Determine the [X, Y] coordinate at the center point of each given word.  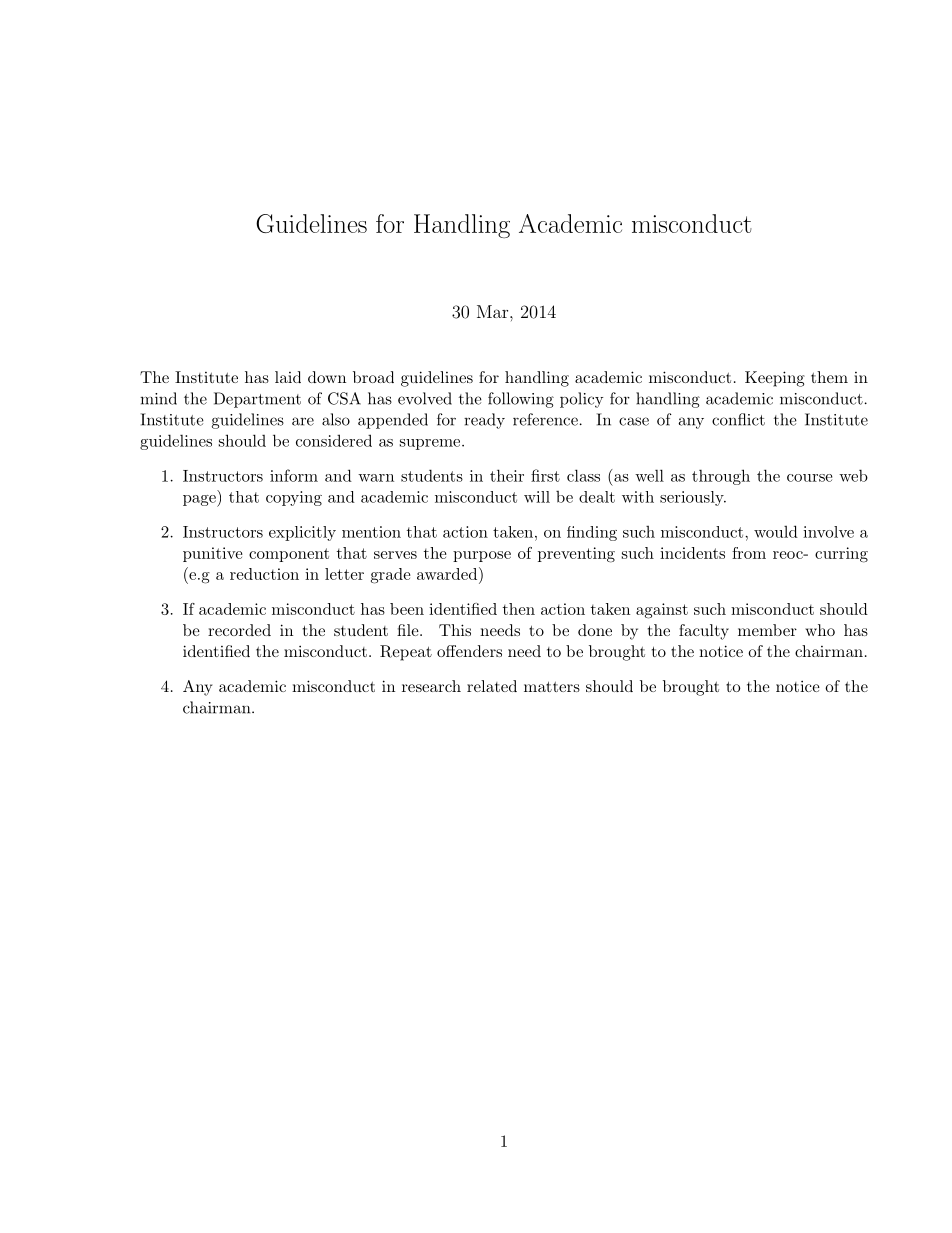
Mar [494, 311]
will [537, 497]
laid [288, 377]
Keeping [775, 379]
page [200, 501]
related [492, 686]
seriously [693, 498]
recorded [239, 630]
